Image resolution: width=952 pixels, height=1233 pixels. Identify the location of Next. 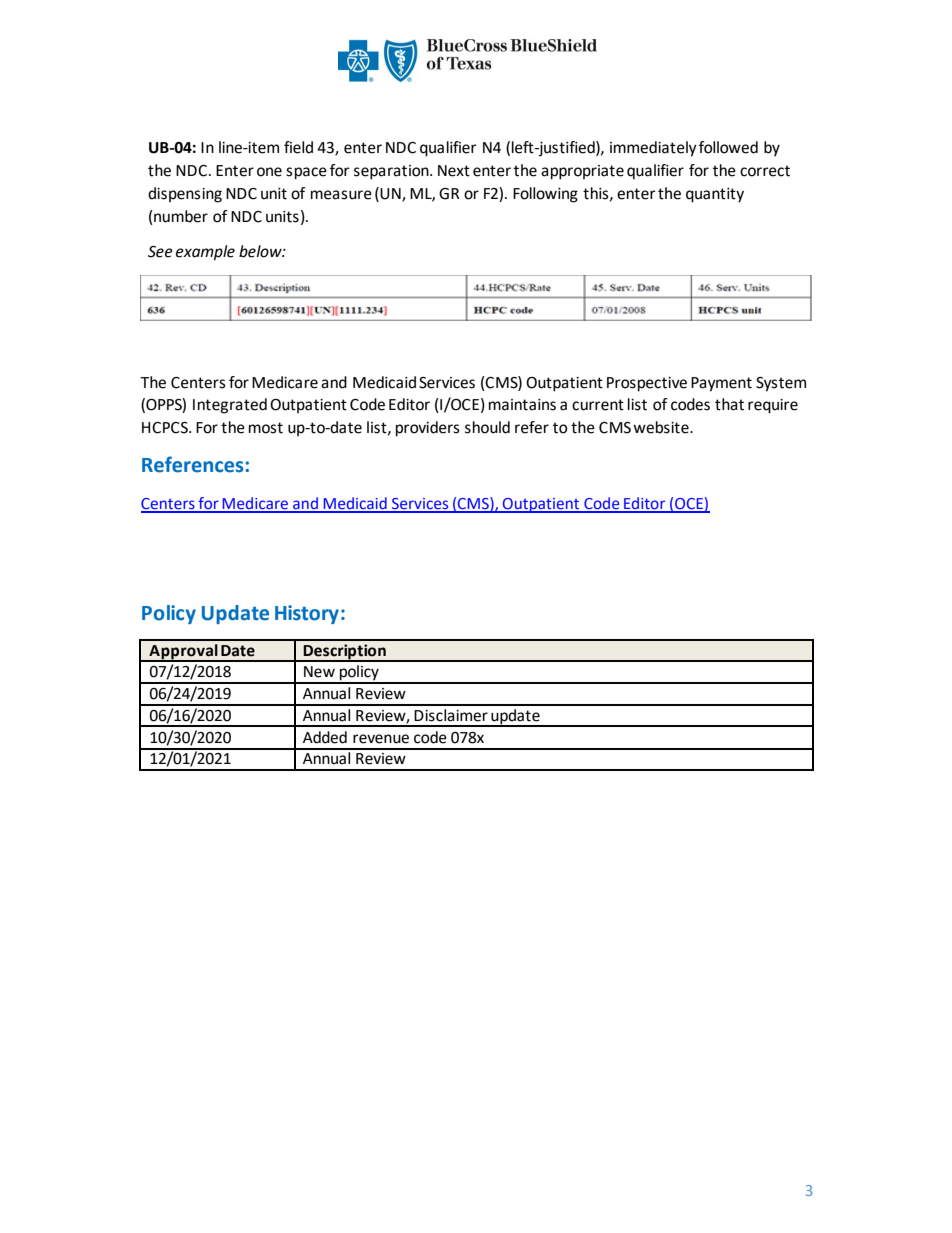
(454, 171).
